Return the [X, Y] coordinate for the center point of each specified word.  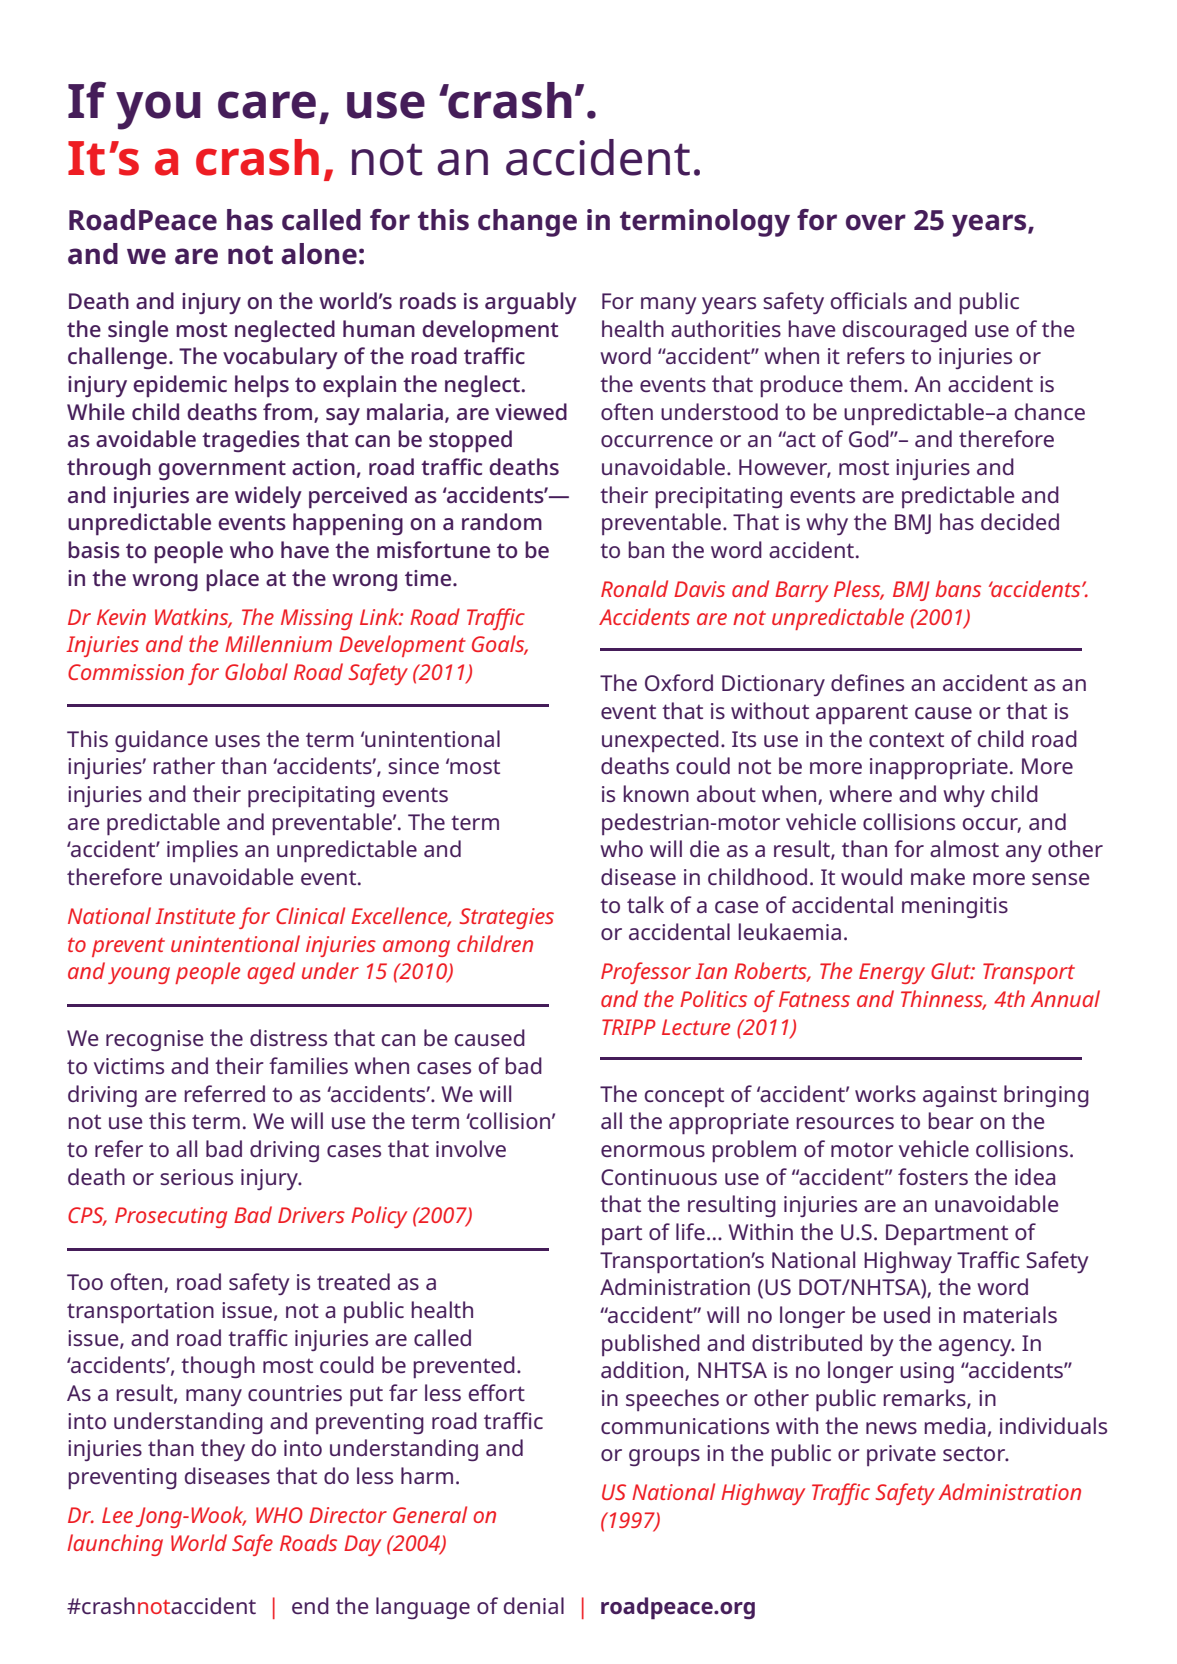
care [267, 105]
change [527, 223]
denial [534, 1605]
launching [115, 1545]
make [938, 876]
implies [202, 851]
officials [869, 300]
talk [645, 904]
